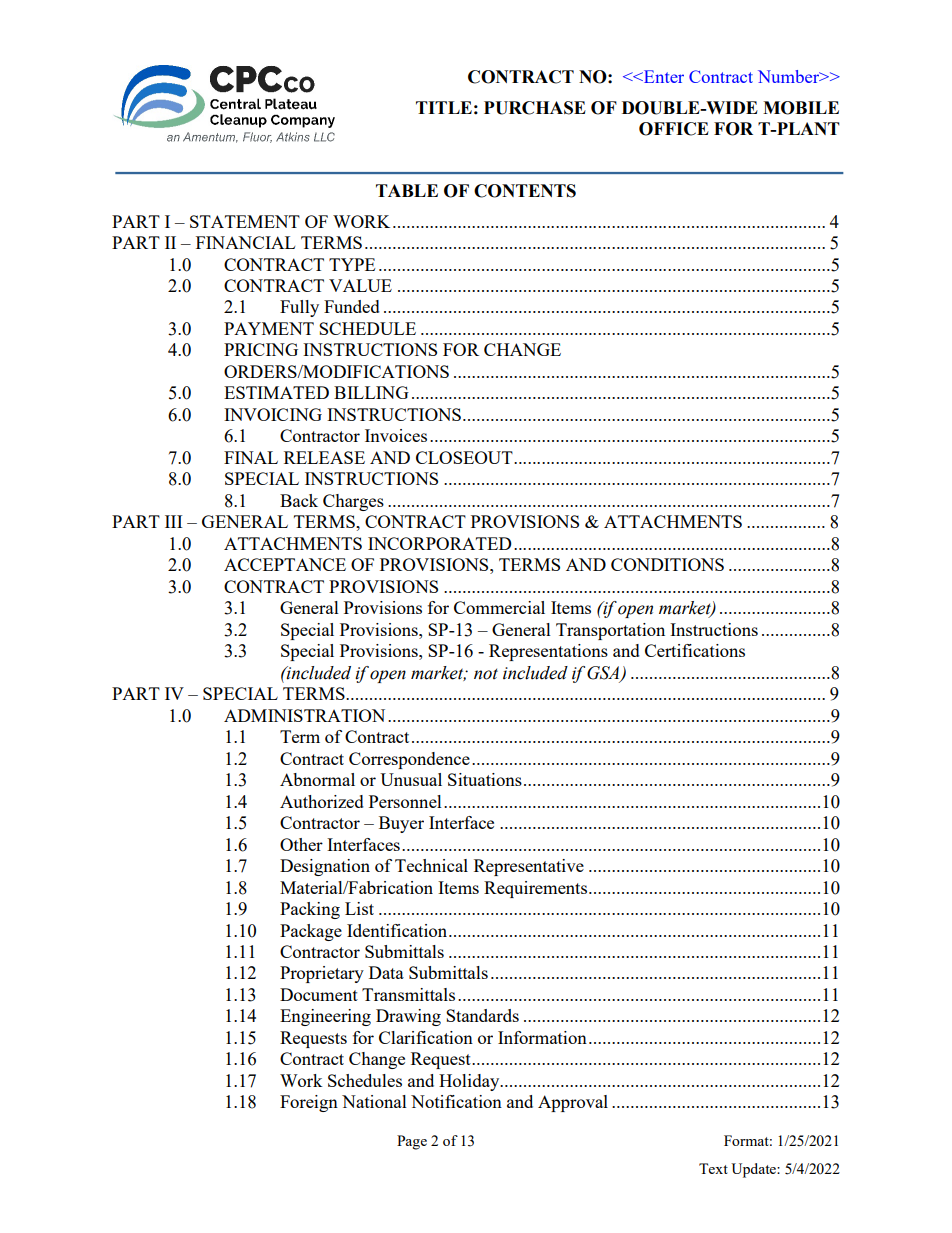 Image resolution: width=952 pixels, height=1233 pixels. I want to click on ACCEPTANCE, so click(285, 564).
